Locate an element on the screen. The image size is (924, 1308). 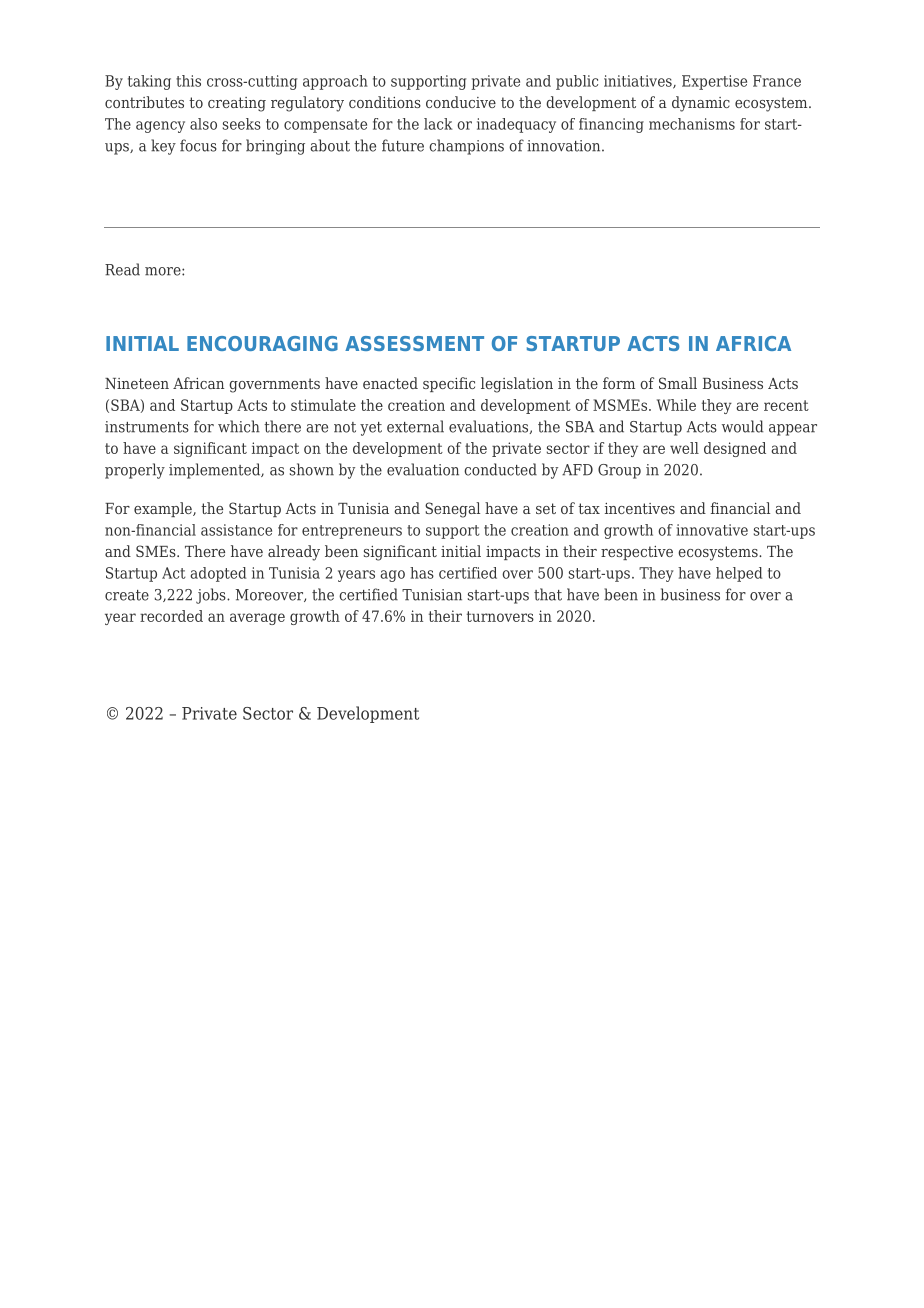
which is located at coordinates (239, 426).
